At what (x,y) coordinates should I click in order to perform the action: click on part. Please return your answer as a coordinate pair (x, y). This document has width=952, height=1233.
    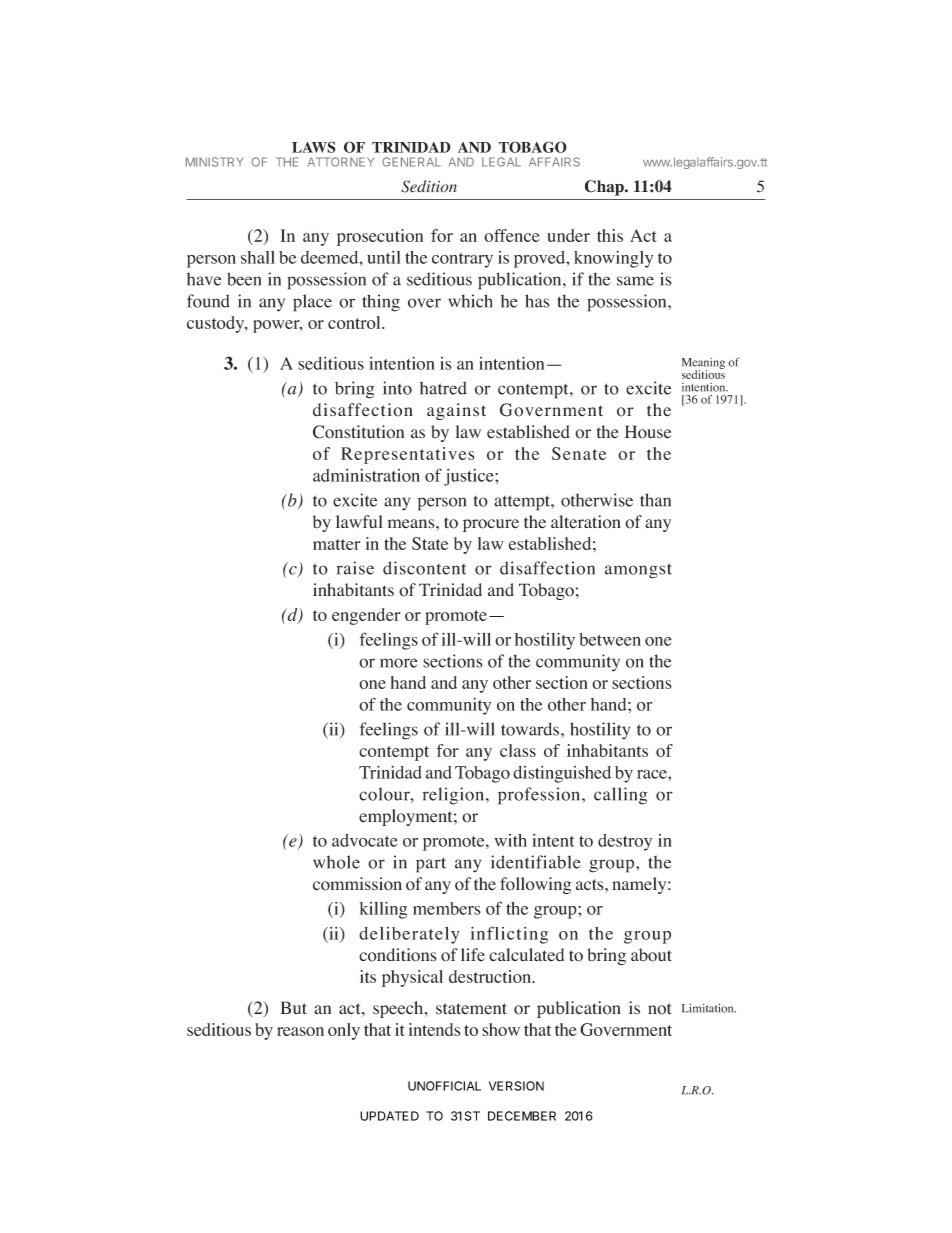
    Looking at the image, I should click on (431, 865).
